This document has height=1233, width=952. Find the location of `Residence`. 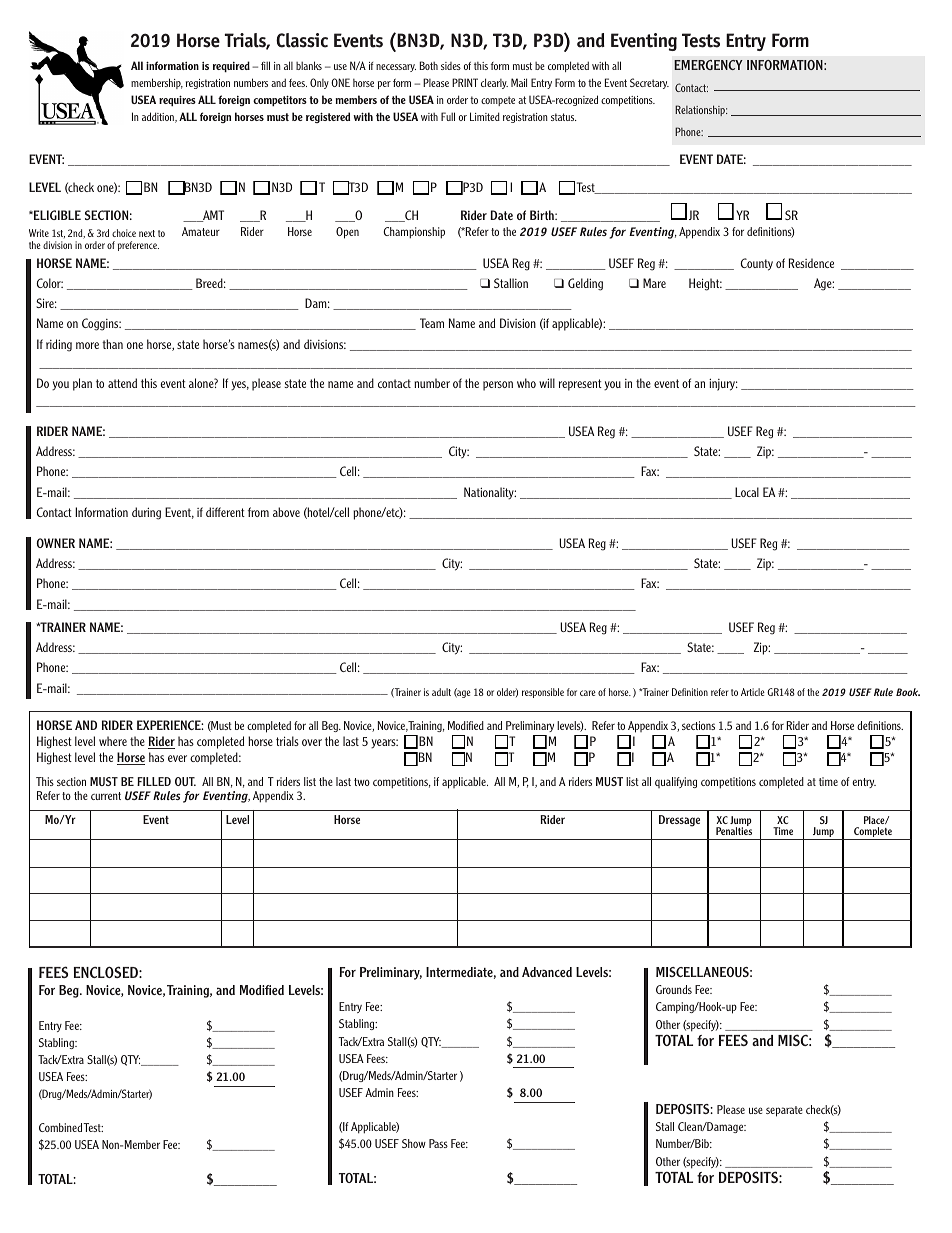

Residence is located at coordinates (811, 263).
